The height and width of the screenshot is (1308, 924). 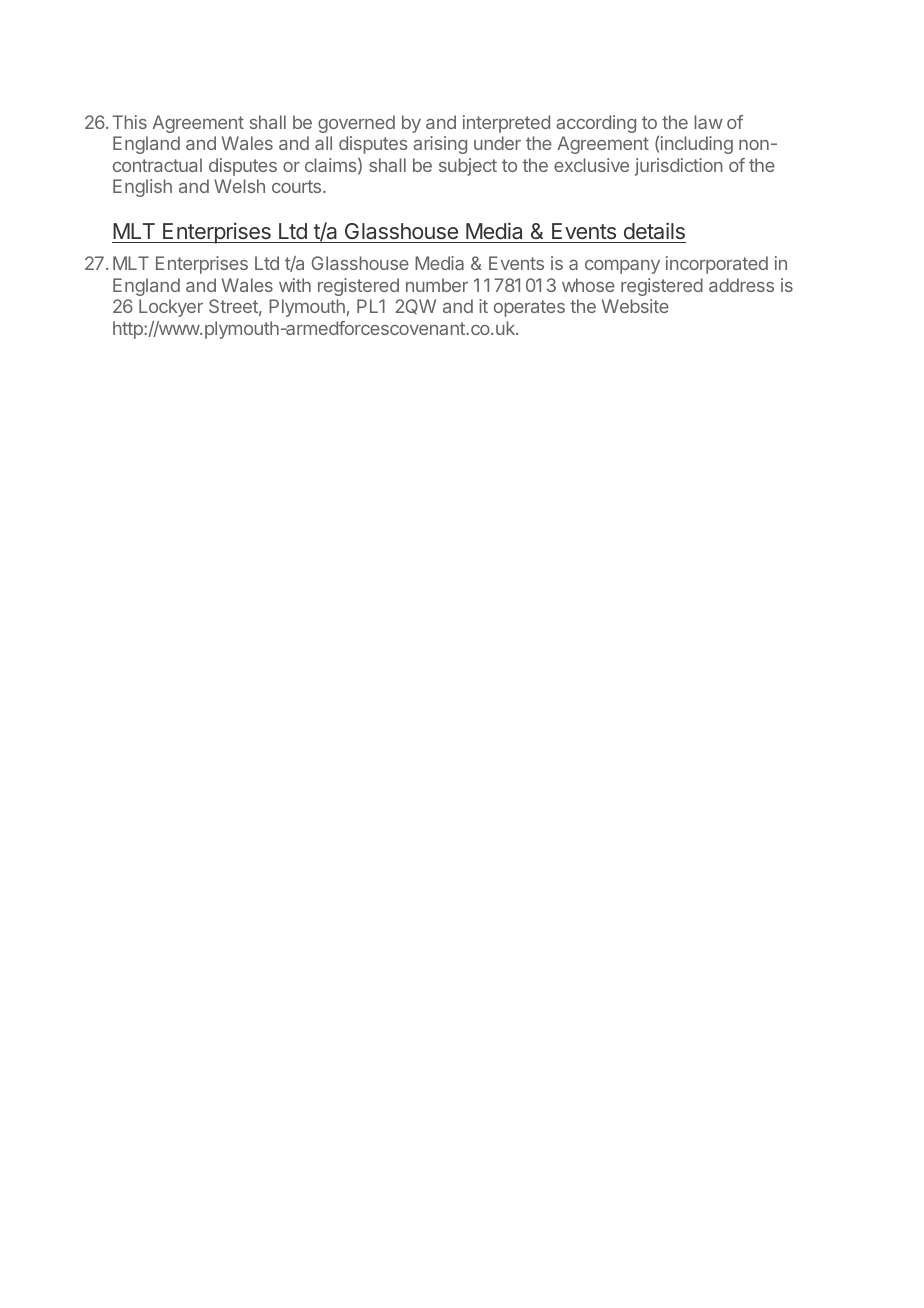 I want to click on law, so click(x=709, y=122).
